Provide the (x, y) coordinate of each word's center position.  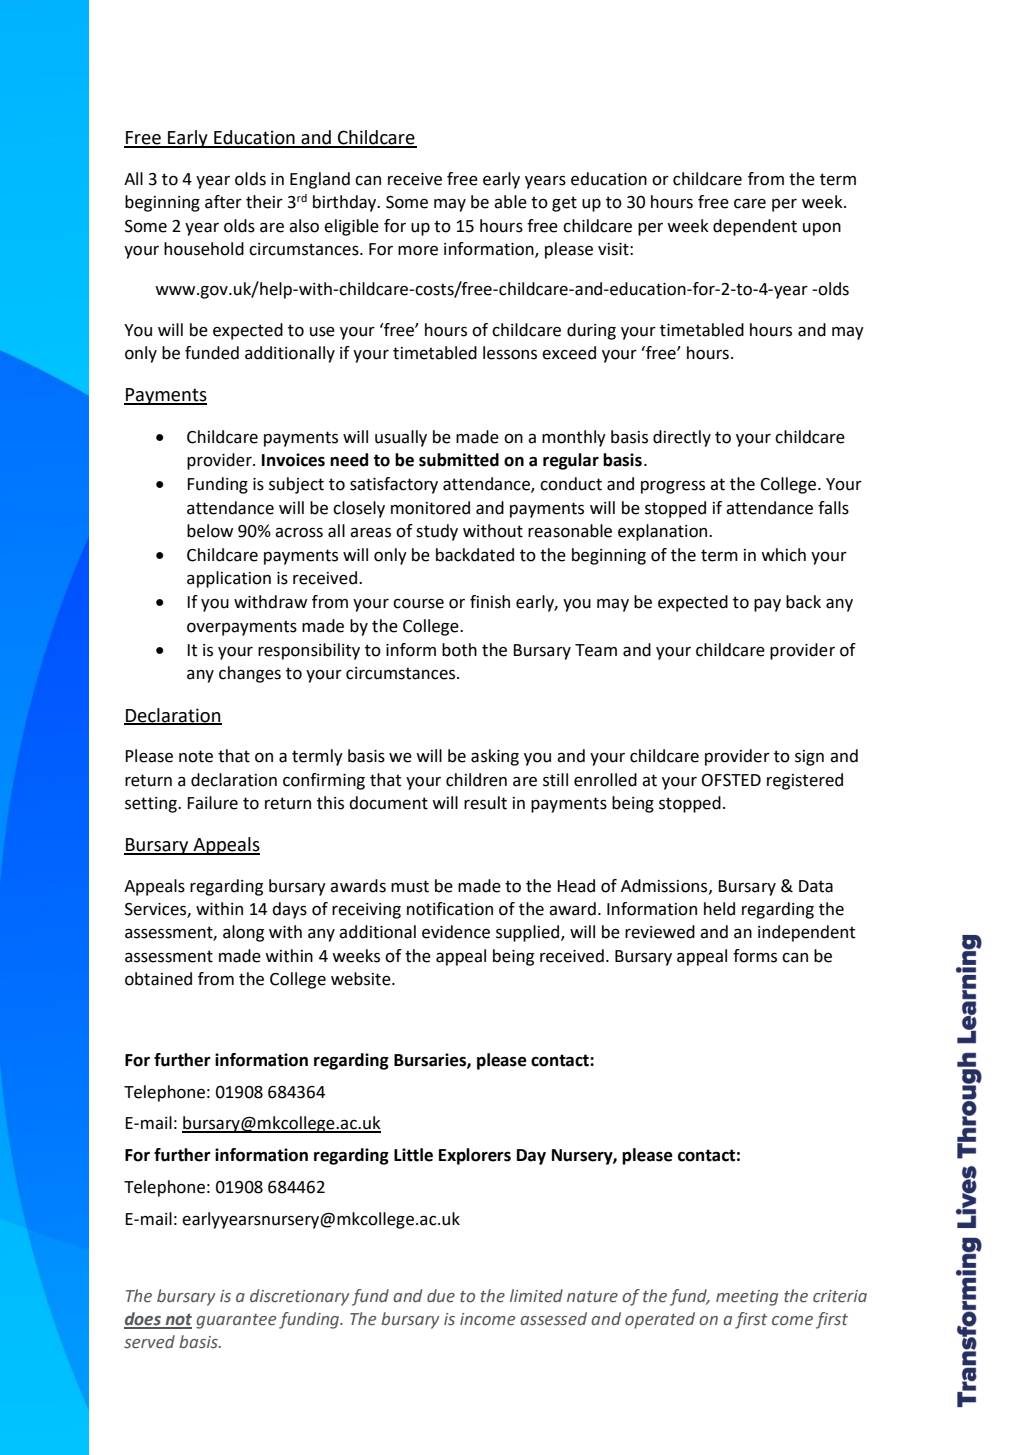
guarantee (236, 1321)
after (223, 202)
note (196, 756)
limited (536, 1296)
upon (822, 229)
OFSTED (731, 780)
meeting (747, 1298)
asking (495, 757)
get (564, 204)
